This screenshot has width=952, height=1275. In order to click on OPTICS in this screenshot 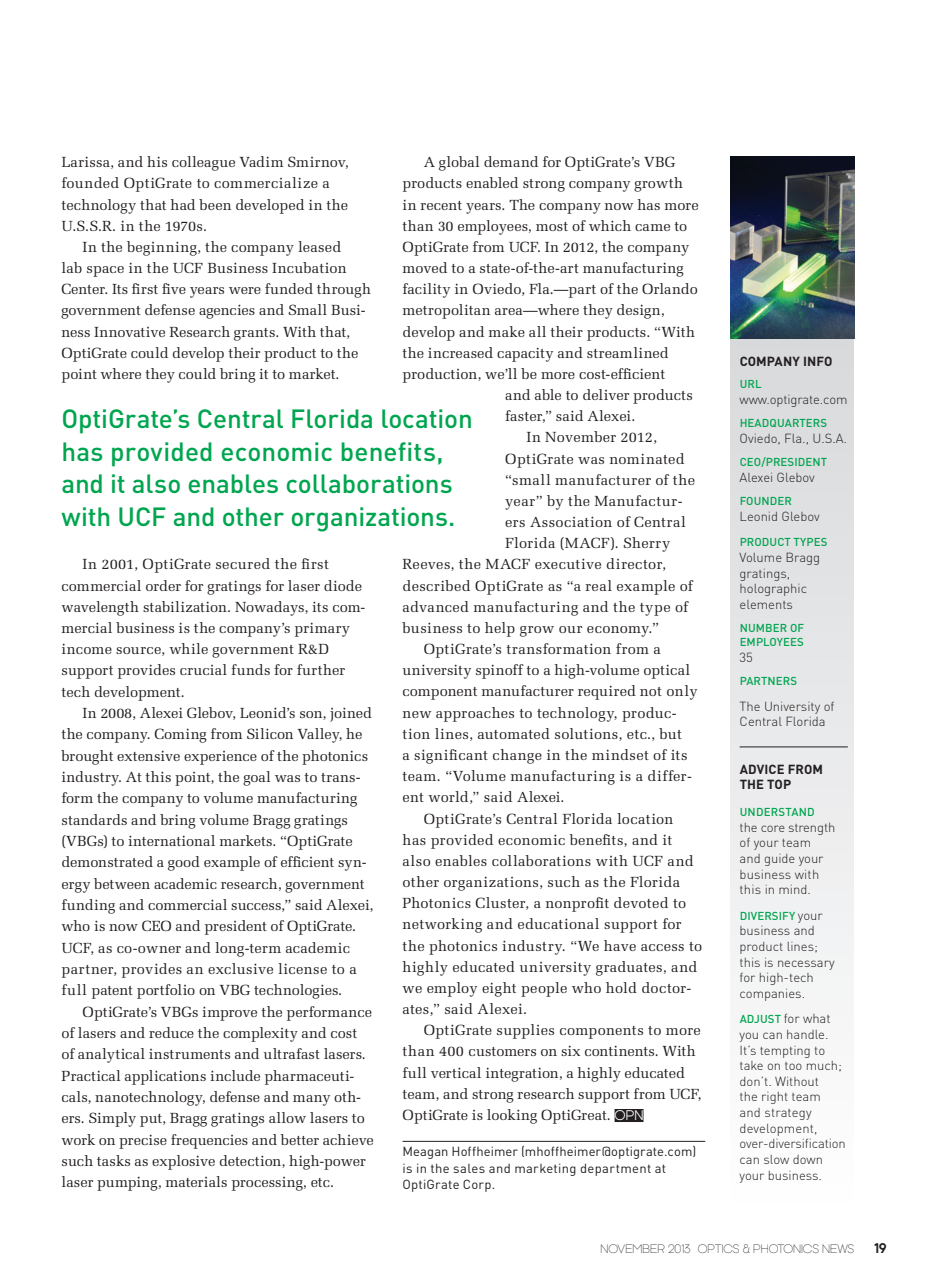, I will do `click(718, 1248)`.
